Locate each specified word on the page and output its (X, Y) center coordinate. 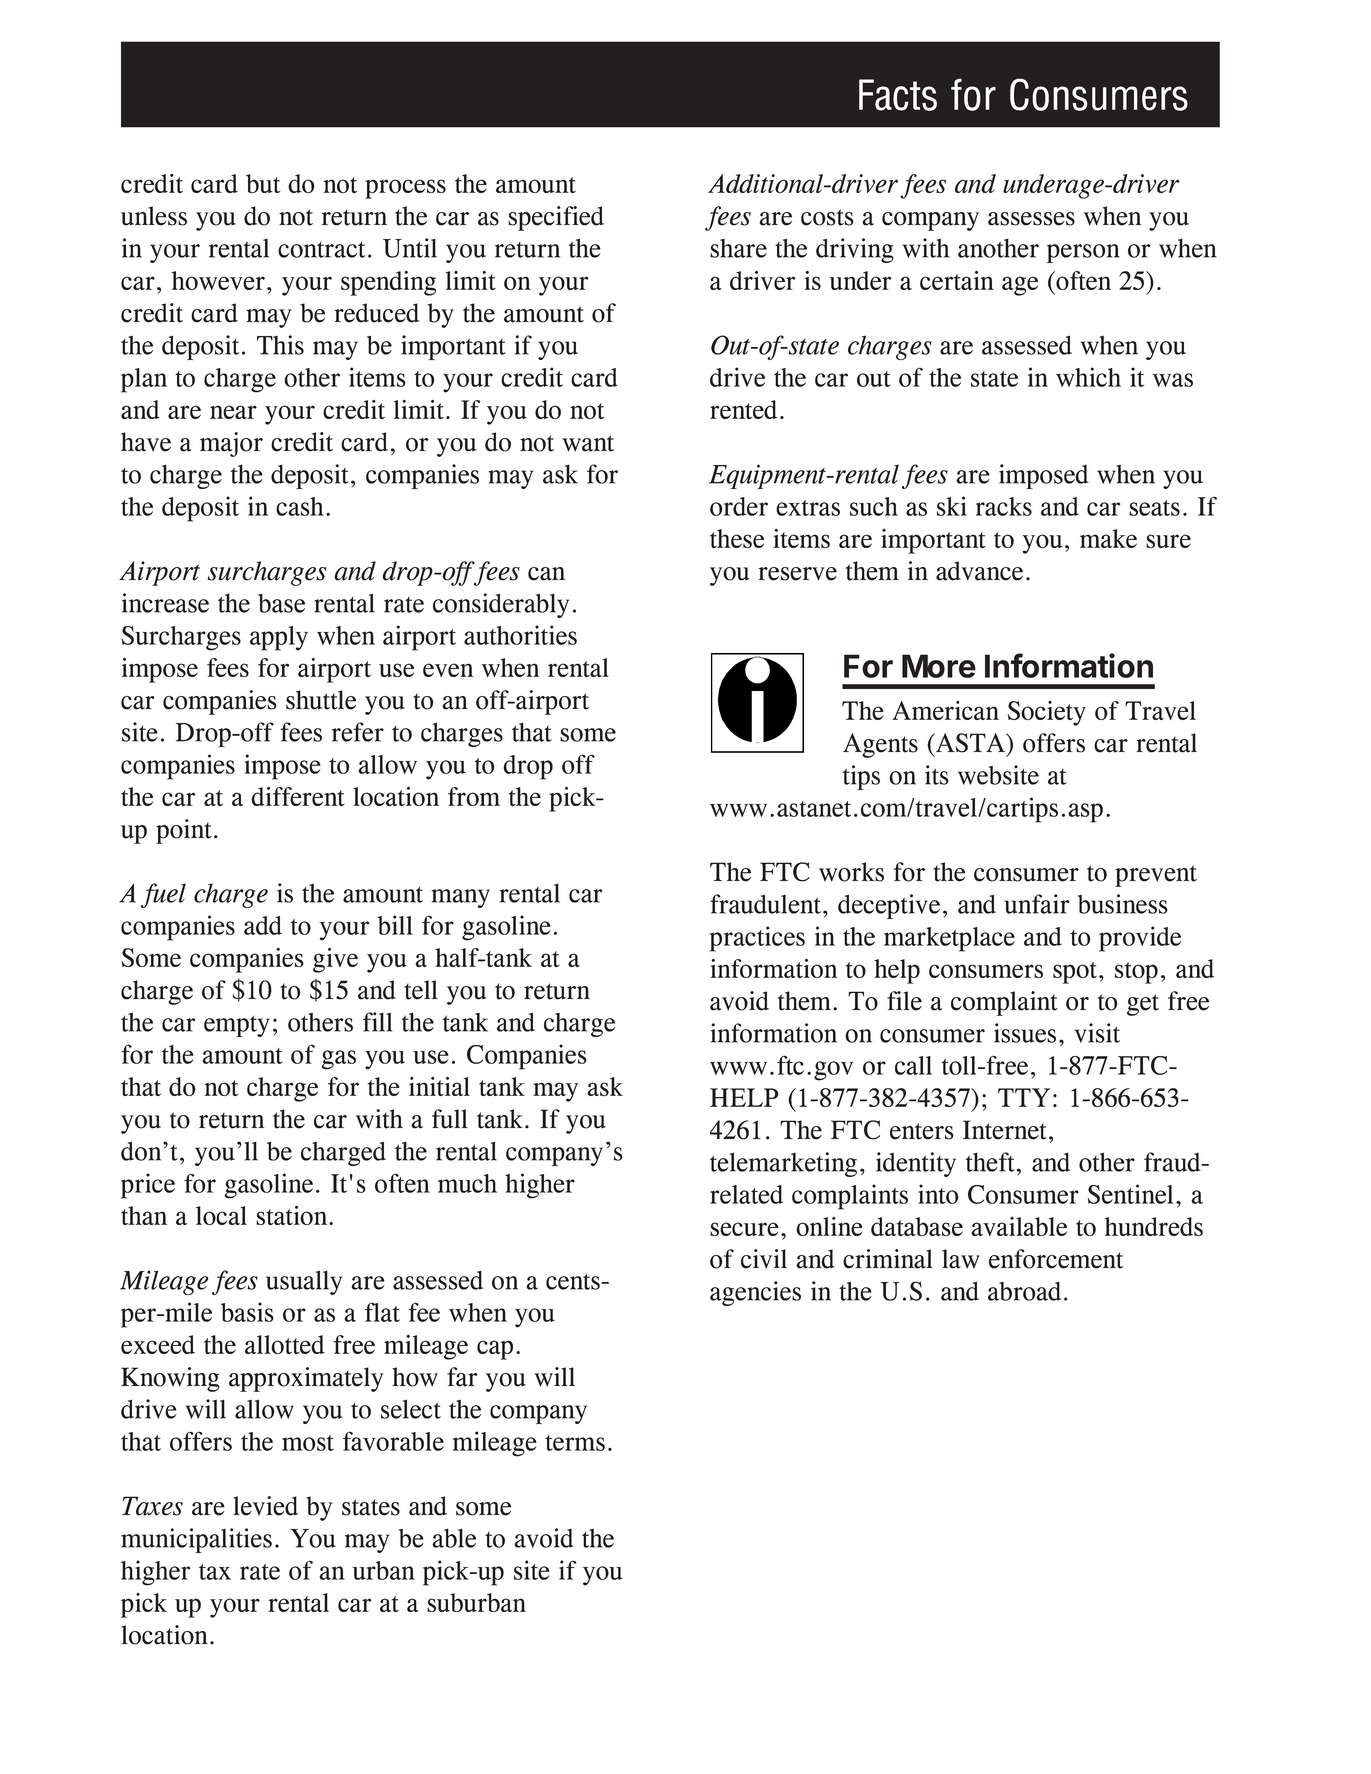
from (474, 796)
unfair (1036, 904)
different (298, 796)
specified (556, 218)
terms (575, 1443)
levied (265, 1506)
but (263, 183)
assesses (1031, 219)
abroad (1024, 1291)
